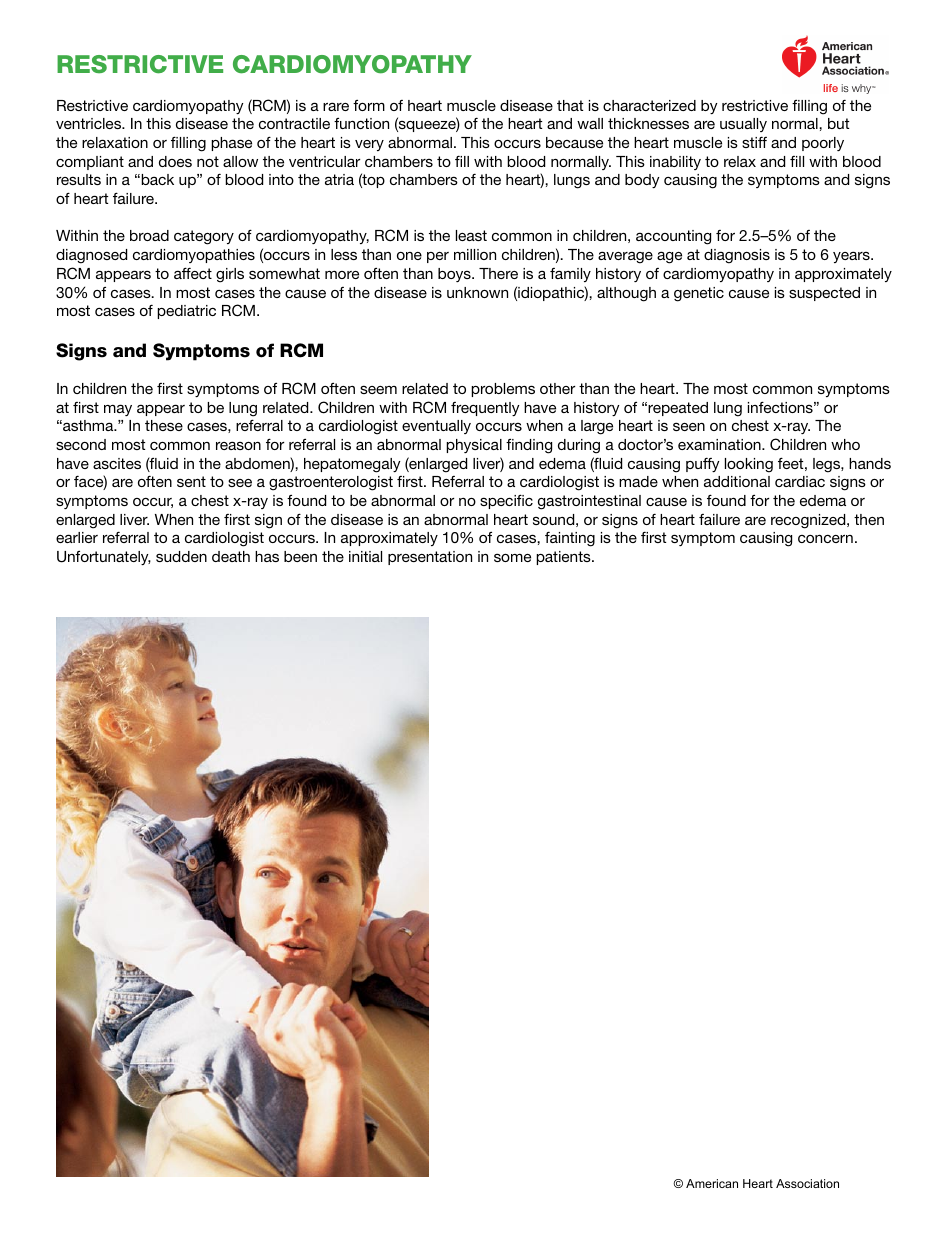 The image size is (952, 1233). What do you see at coordinates (300, 556) in the image?
I see `been` at bounding box center [300, 556].
